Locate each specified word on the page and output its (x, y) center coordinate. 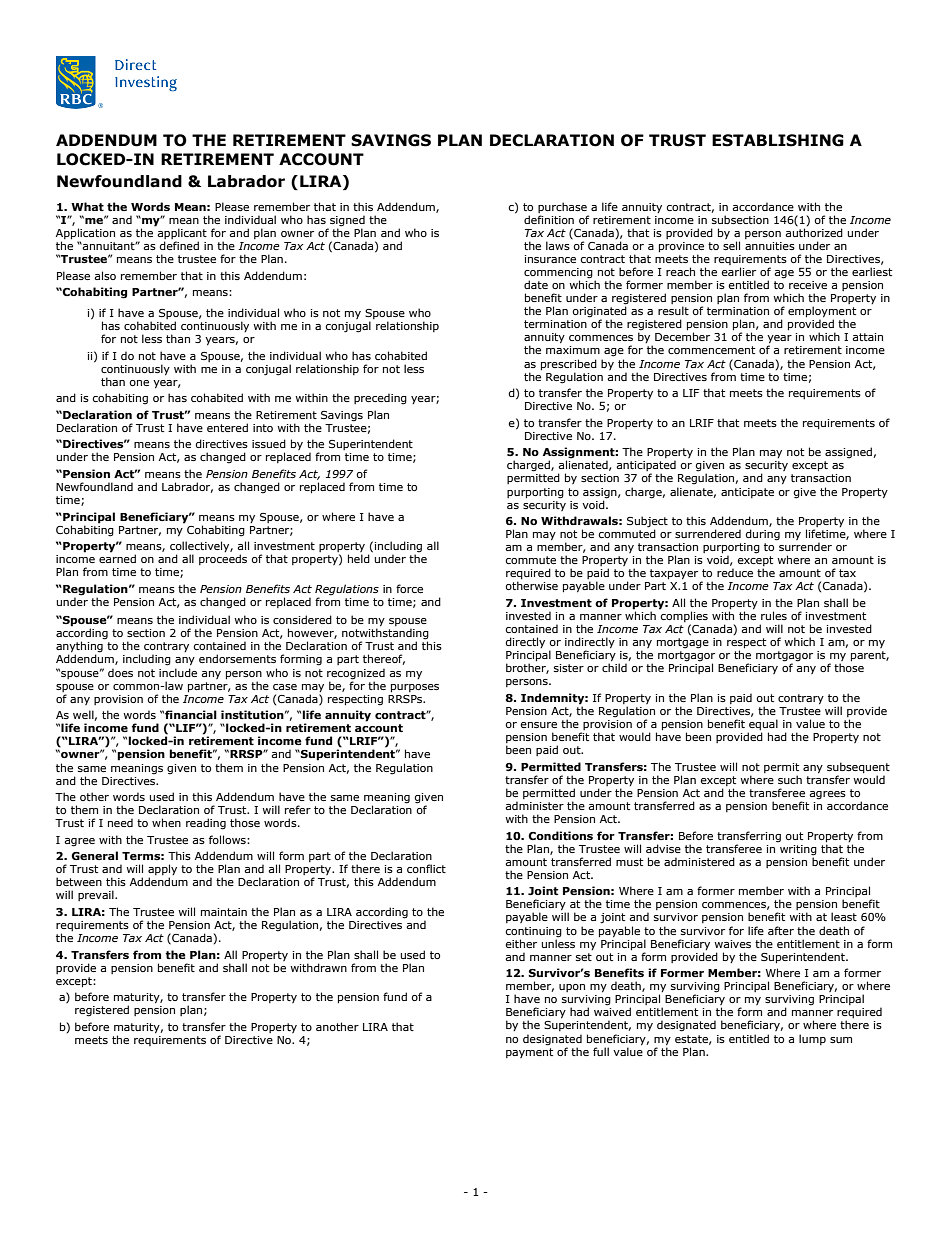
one (139, 383)
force (409, 588)
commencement (711, 350)
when (166, 822)
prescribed (569, 364)
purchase (562, 207)
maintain (224, 912)
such (790, 779)
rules (774, 615)
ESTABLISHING (778, 140)
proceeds (223, 559)
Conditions (560, 835)
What (87, 206)
